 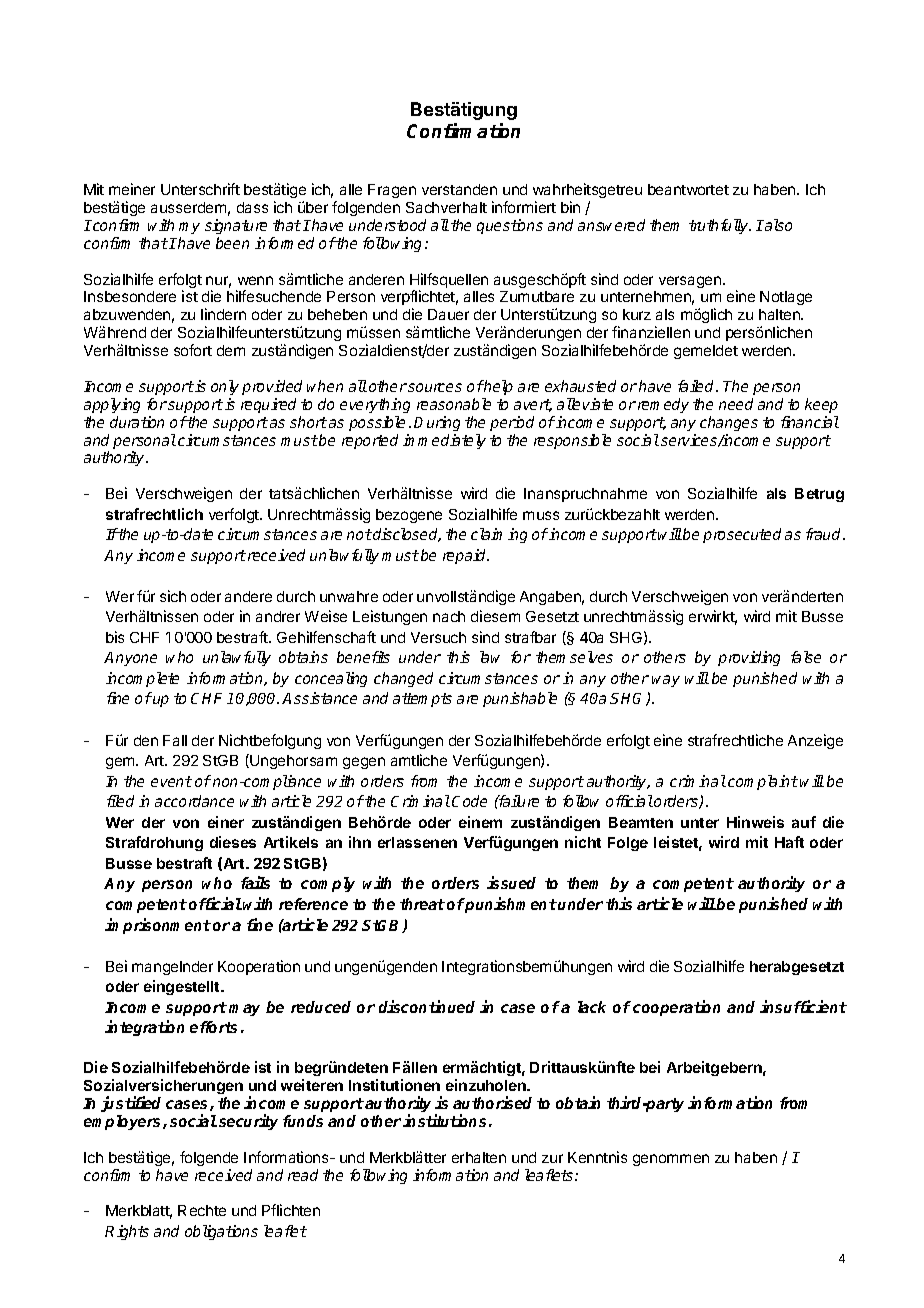 I want to click on Fall, so click(x=175, y=740).
